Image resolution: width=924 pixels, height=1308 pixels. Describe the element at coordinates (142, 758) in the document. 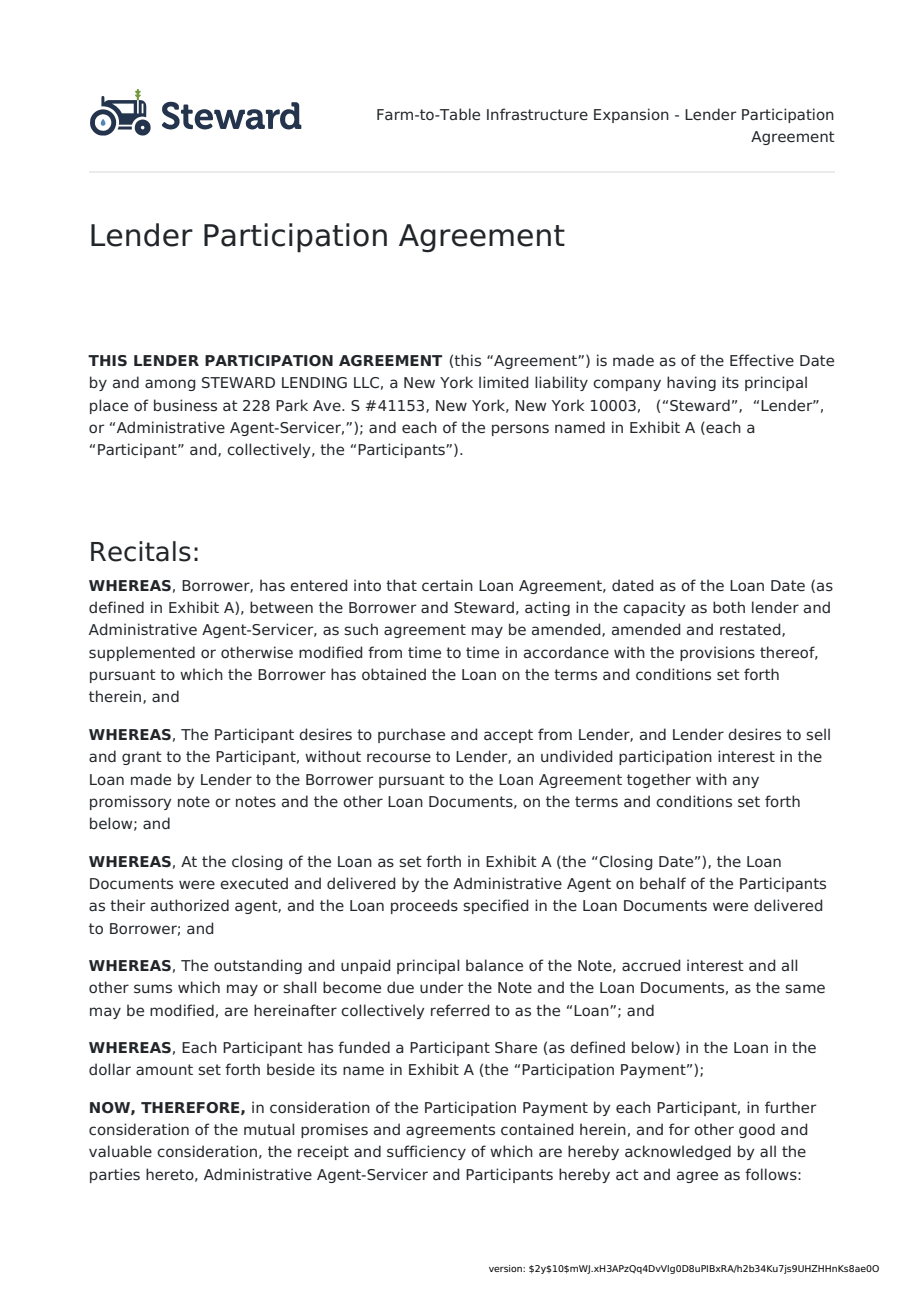

I see `grant` at that location.
